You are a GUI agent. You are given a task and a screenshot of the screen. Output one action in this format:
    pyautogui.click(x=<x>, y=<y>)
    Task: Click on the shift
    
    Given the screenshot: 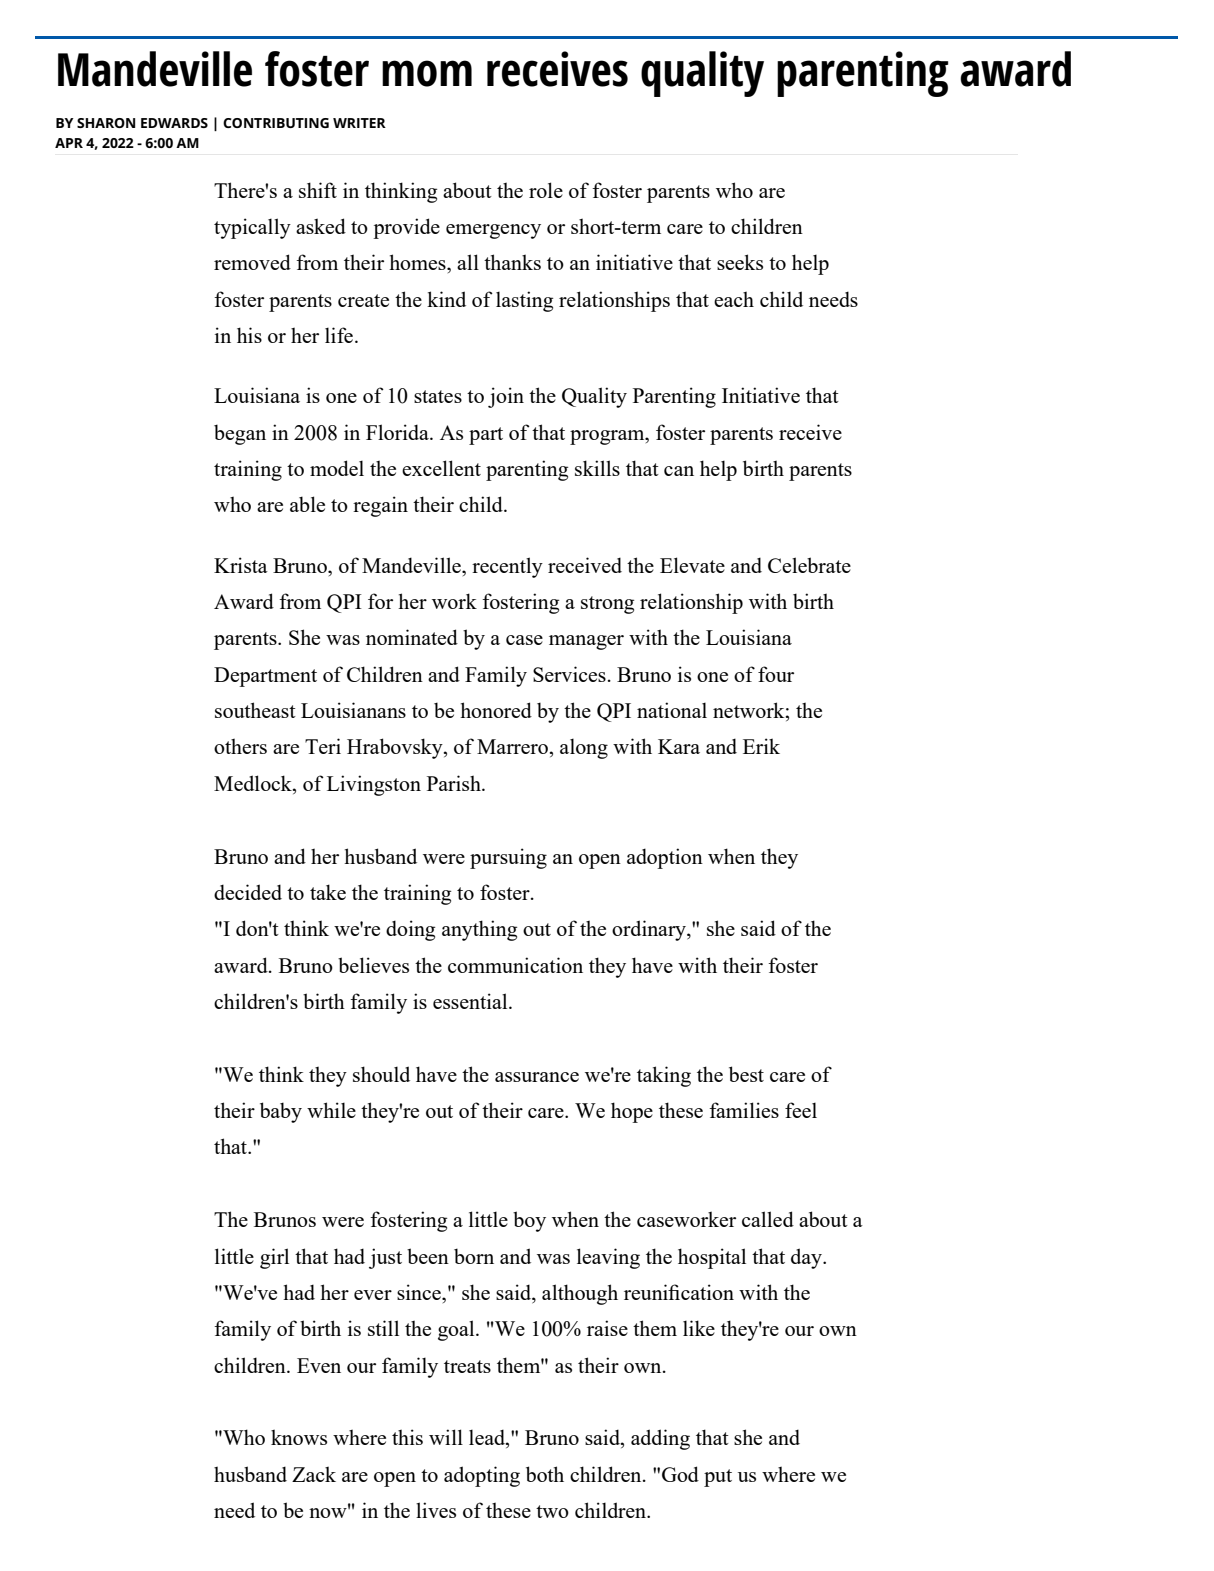 What is the action you would take?
    pyautogui.click(x=318, y=190)
